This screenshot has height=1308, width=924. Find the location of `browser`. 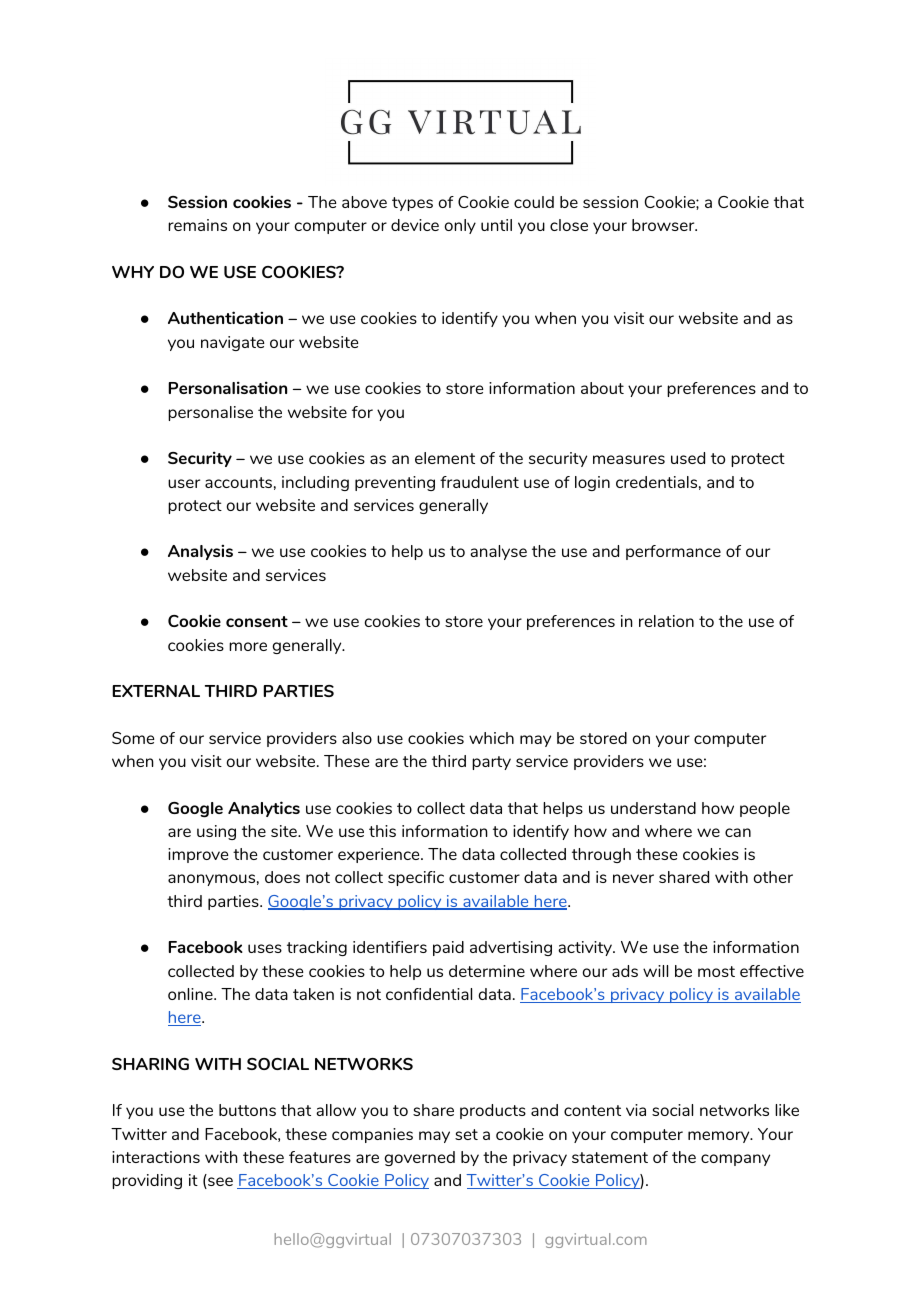

browser is located at coordinates (664, 225).
